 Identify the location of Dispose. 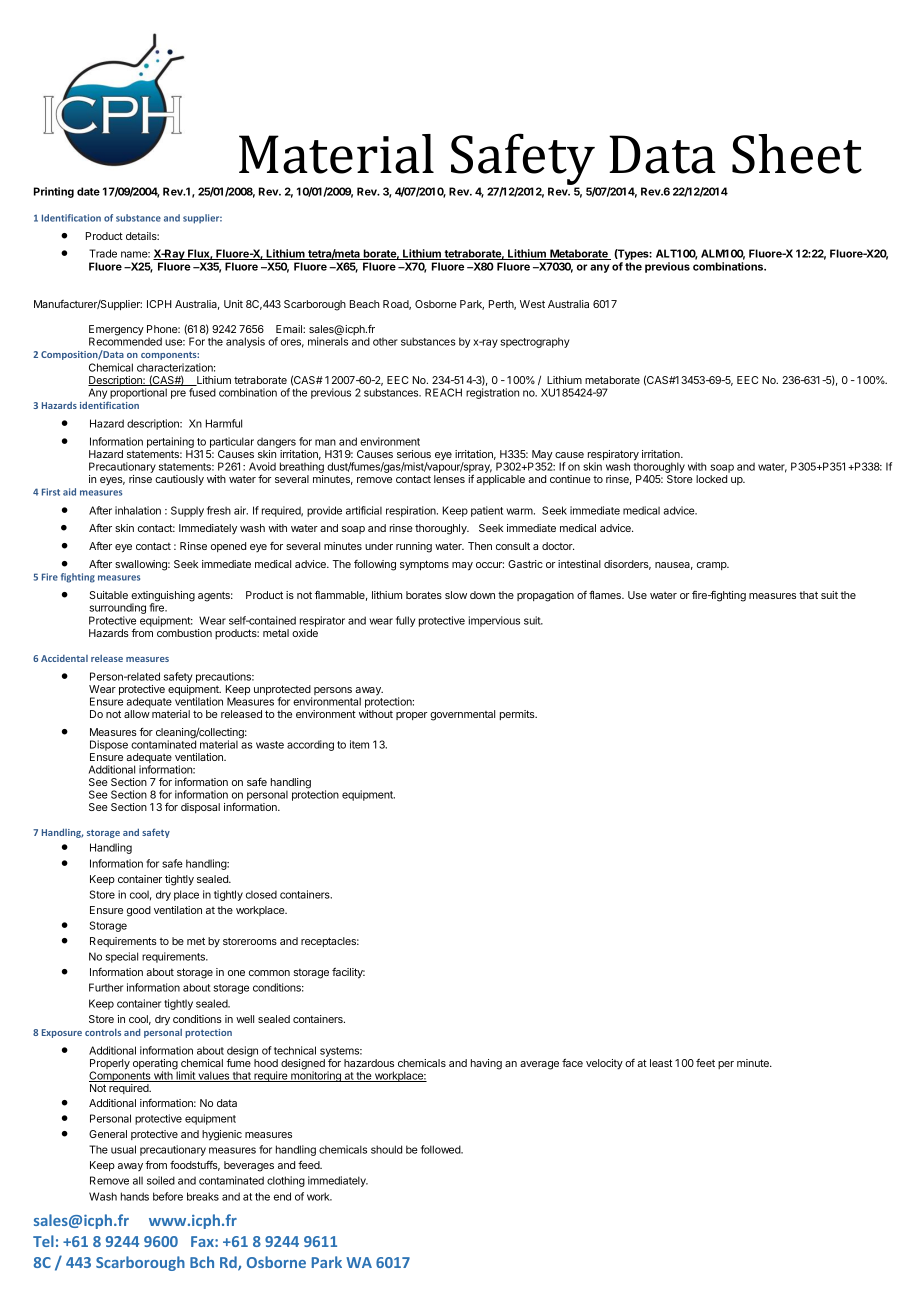
(109, 745).
